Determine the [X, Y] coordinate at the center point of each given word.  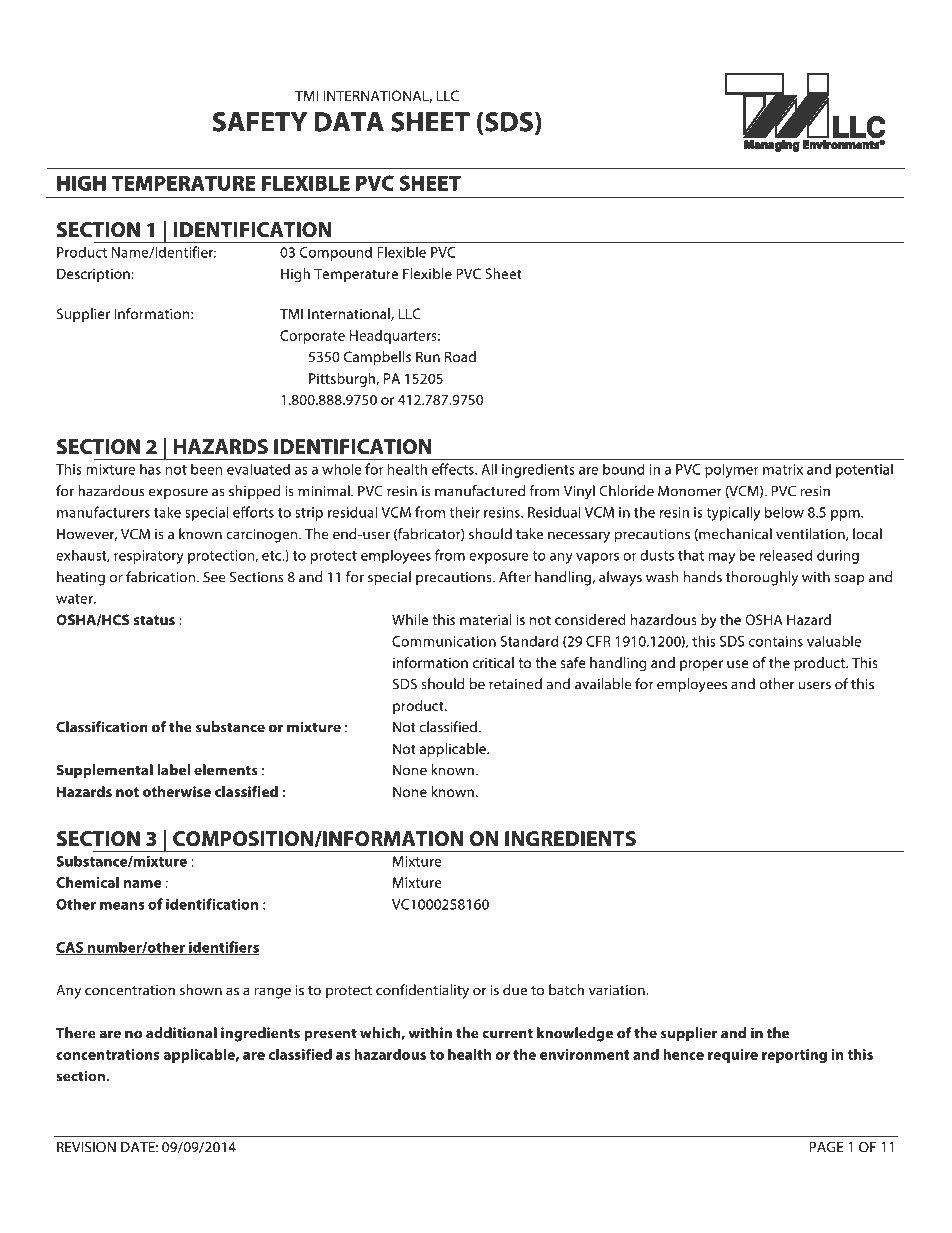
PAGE [826, 1147]
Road [460, 356]
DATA [349, 122]
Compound [336, 253]
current [507, 1033]
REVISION [86, 1147]
